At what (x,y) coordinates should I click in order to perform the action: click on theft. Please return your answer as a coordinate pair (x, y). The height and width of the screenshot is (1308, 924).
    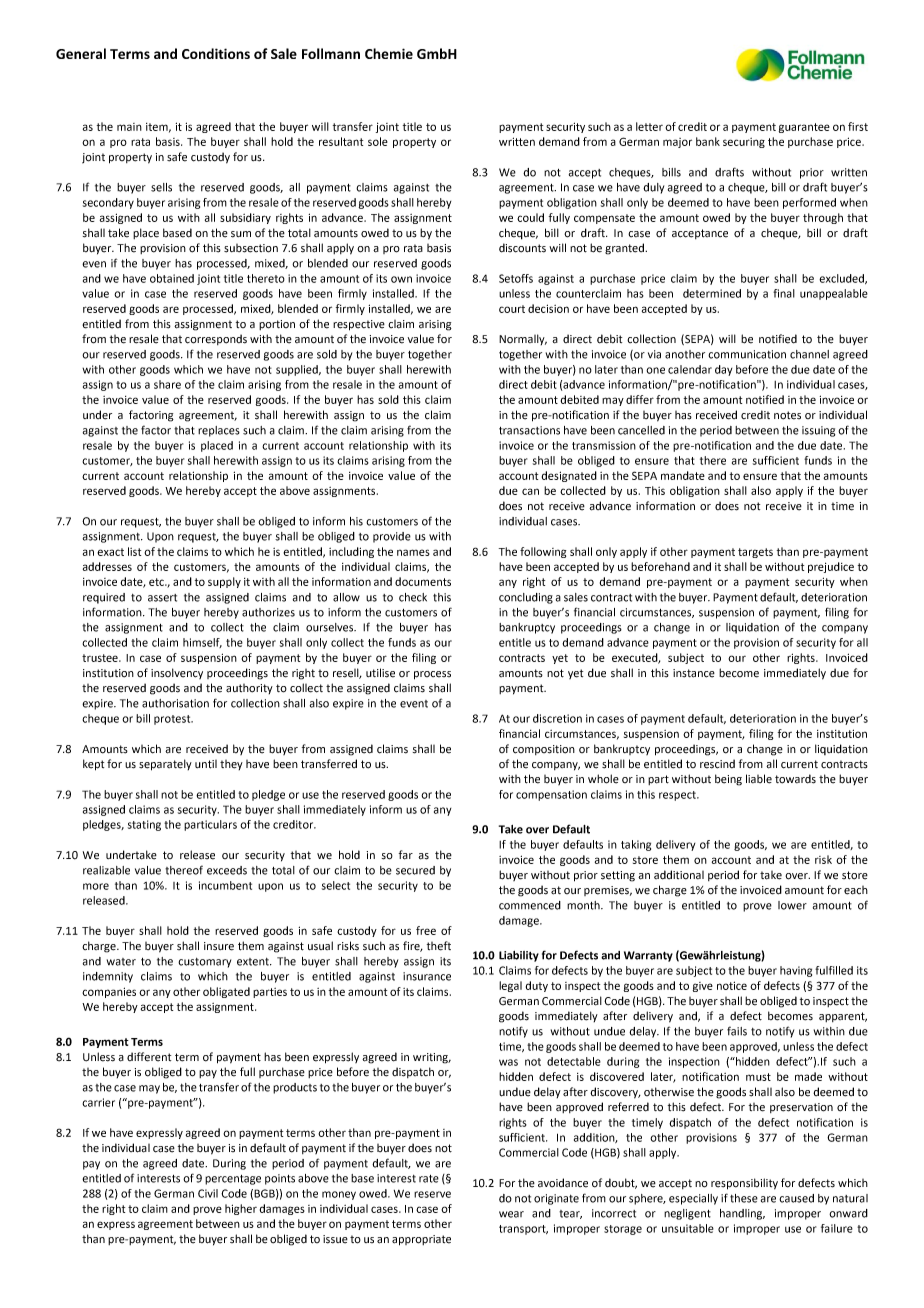
    Looking at the image, I should click on (439, 946).
